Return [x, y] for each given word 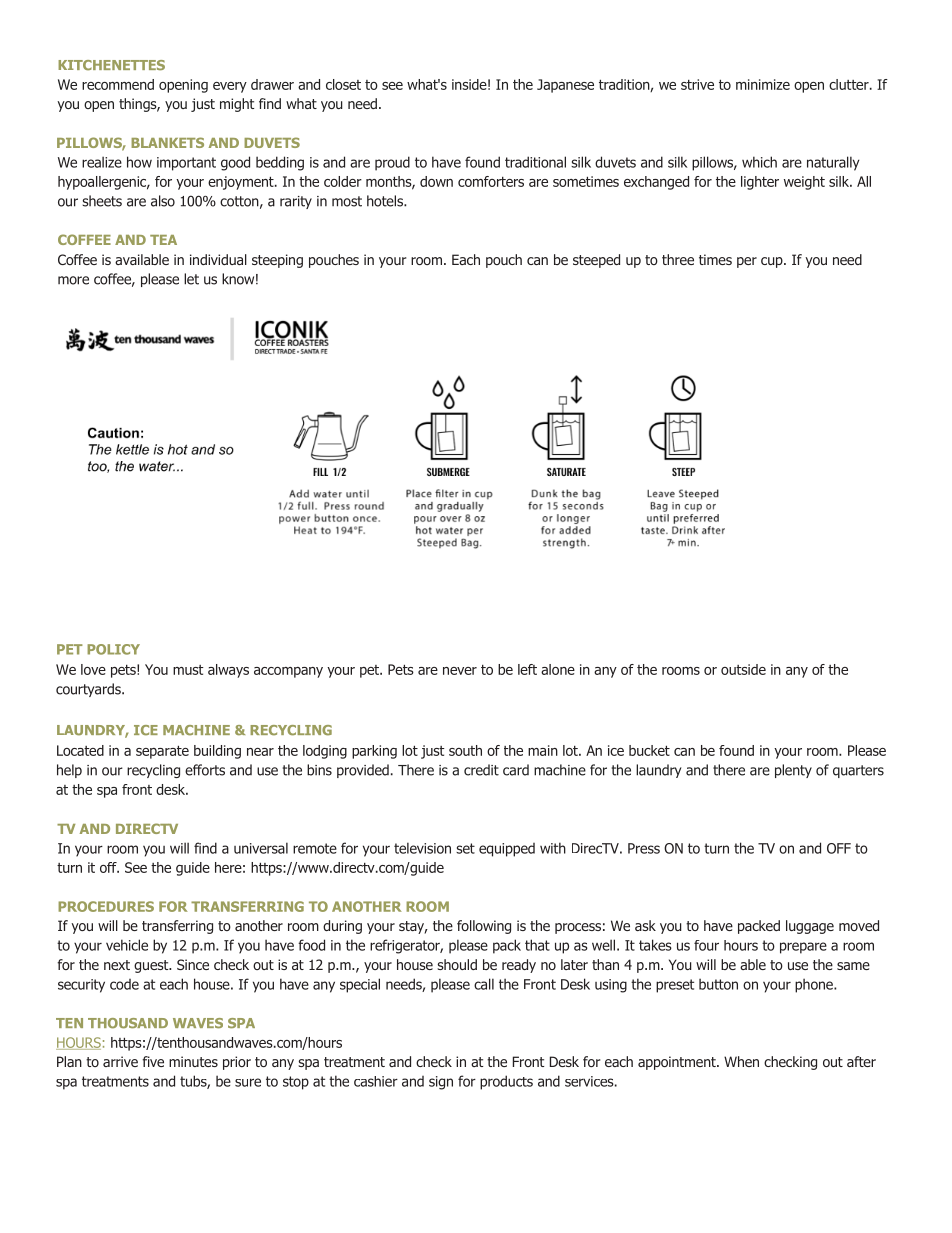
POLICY [113, 649]
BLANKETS [167, 142]
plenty [793, 771]
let [191, 279]
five [153, 1061]
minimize [763, 84]
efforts [205, 770]
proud [392, 163]
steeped [596, 261]
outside [743, 669]
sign [441, 1083]
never [460, 671]
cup [773, 262]
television [422, 848]
